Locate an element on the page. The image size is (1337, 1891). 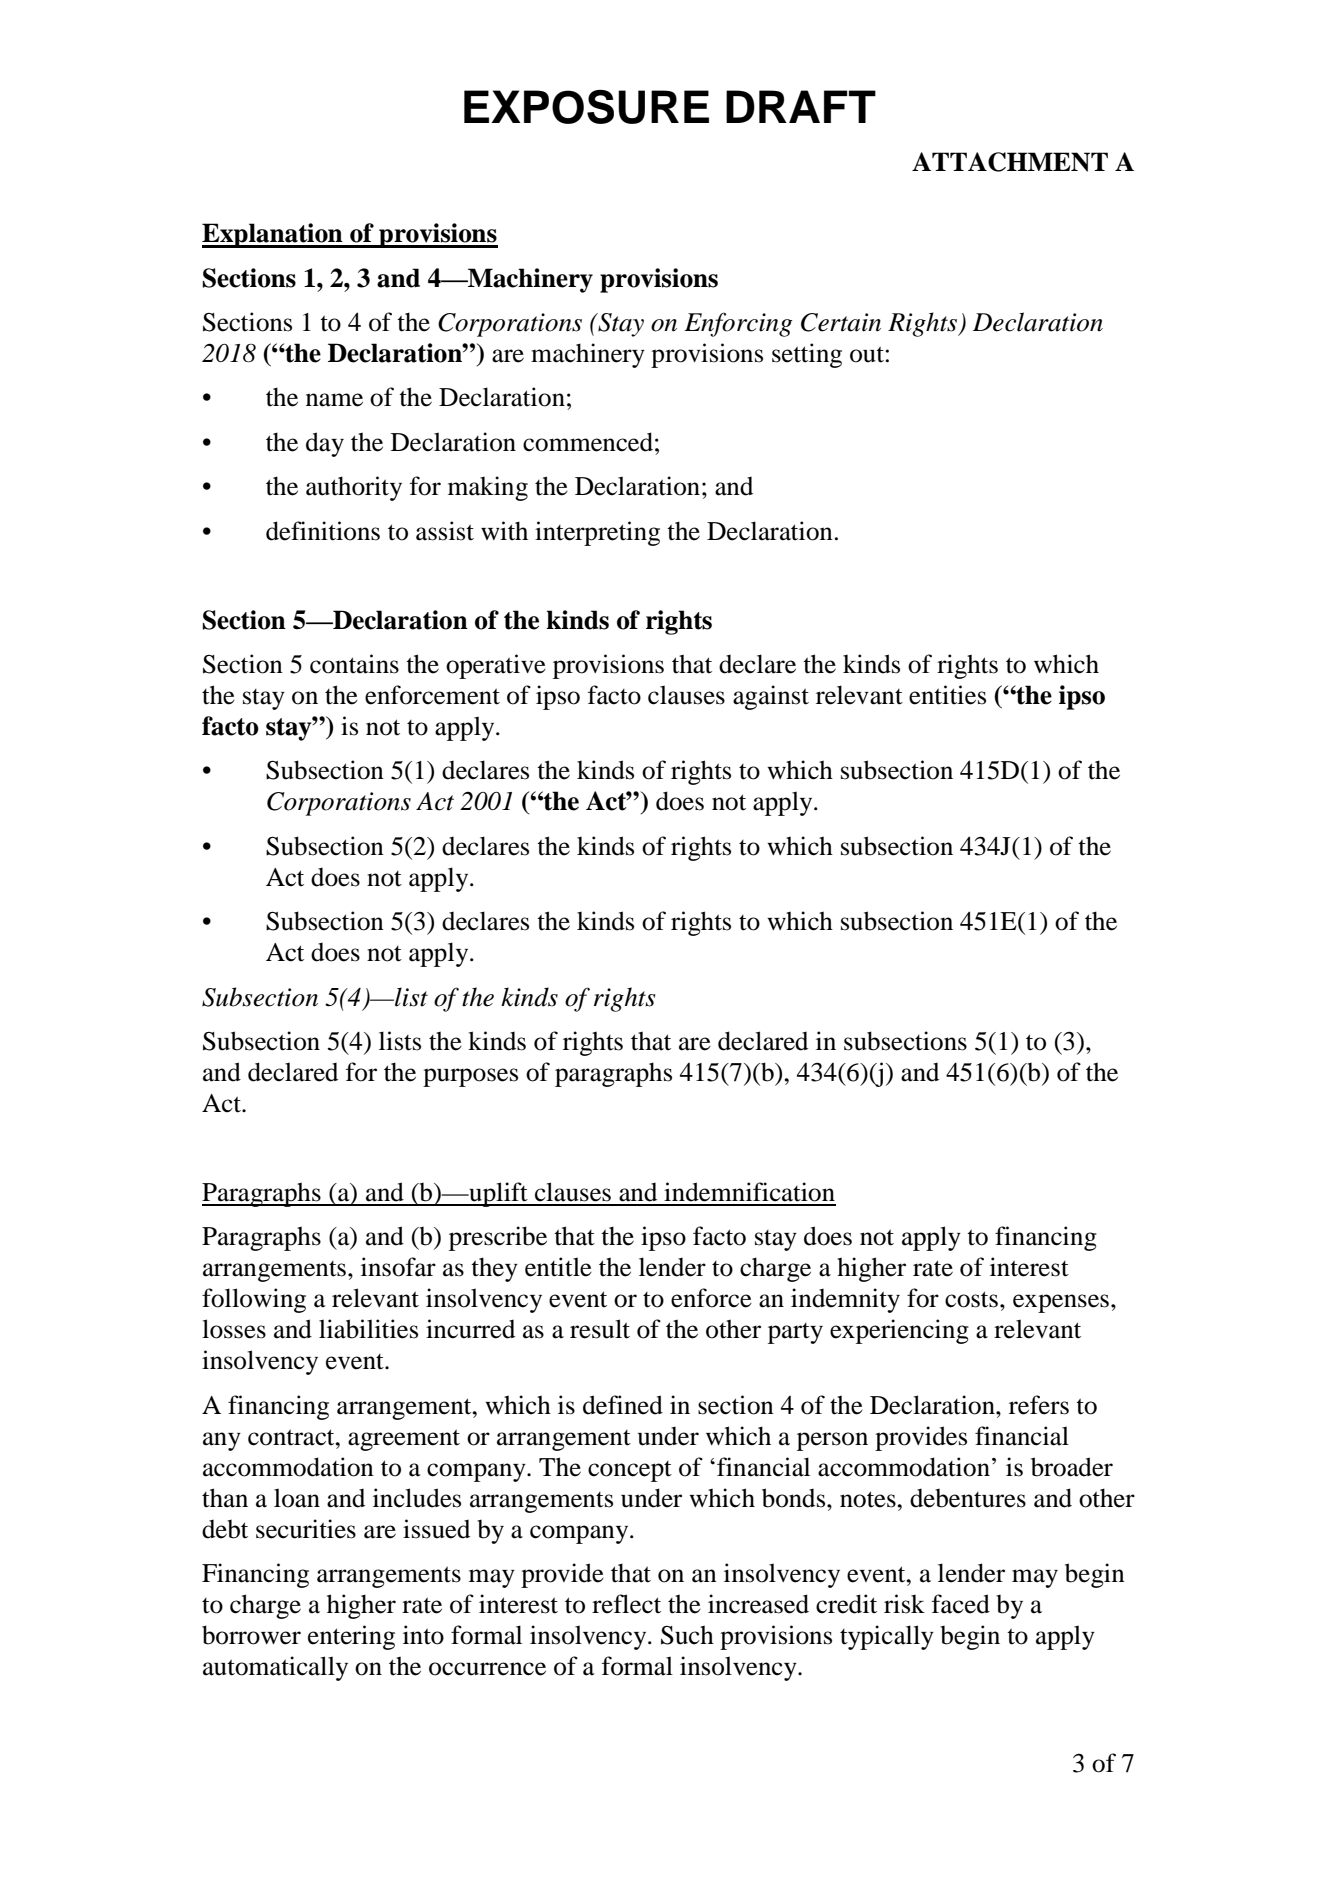
interpreting is located at coordinates (597, 533).
